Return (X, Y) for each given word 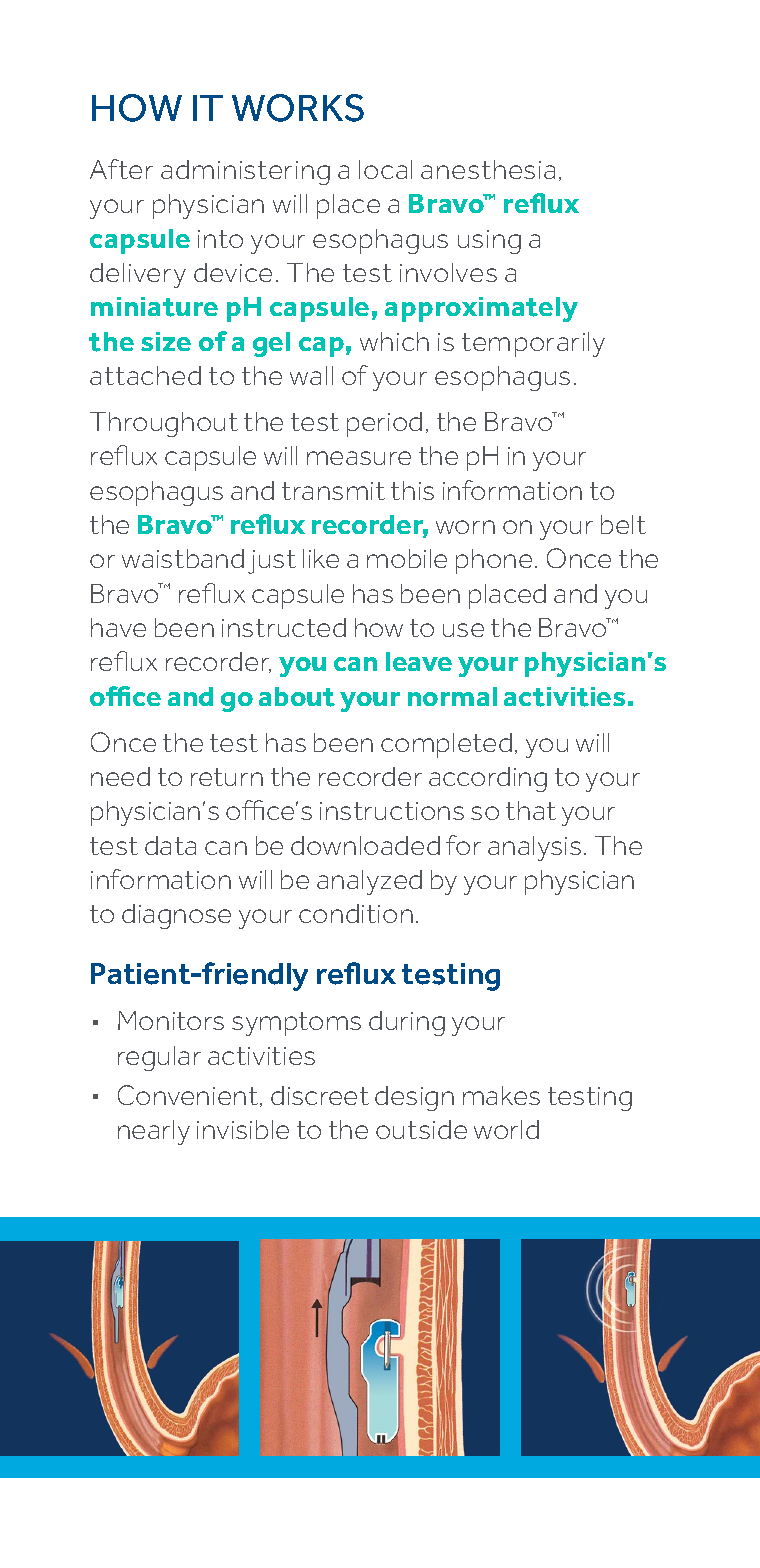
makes (501, 1095)
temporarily (533, 344)
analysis (534, 848)
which (394, 341)
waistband (183, 558)
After (121, 169)
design (414, 1098)
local (385, 169)
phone (494, 561)
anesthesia (488, 169)
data (170, 845)
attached (145, 375)
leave (419, 661)
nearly (154, 1132)
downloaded (365, 845)
